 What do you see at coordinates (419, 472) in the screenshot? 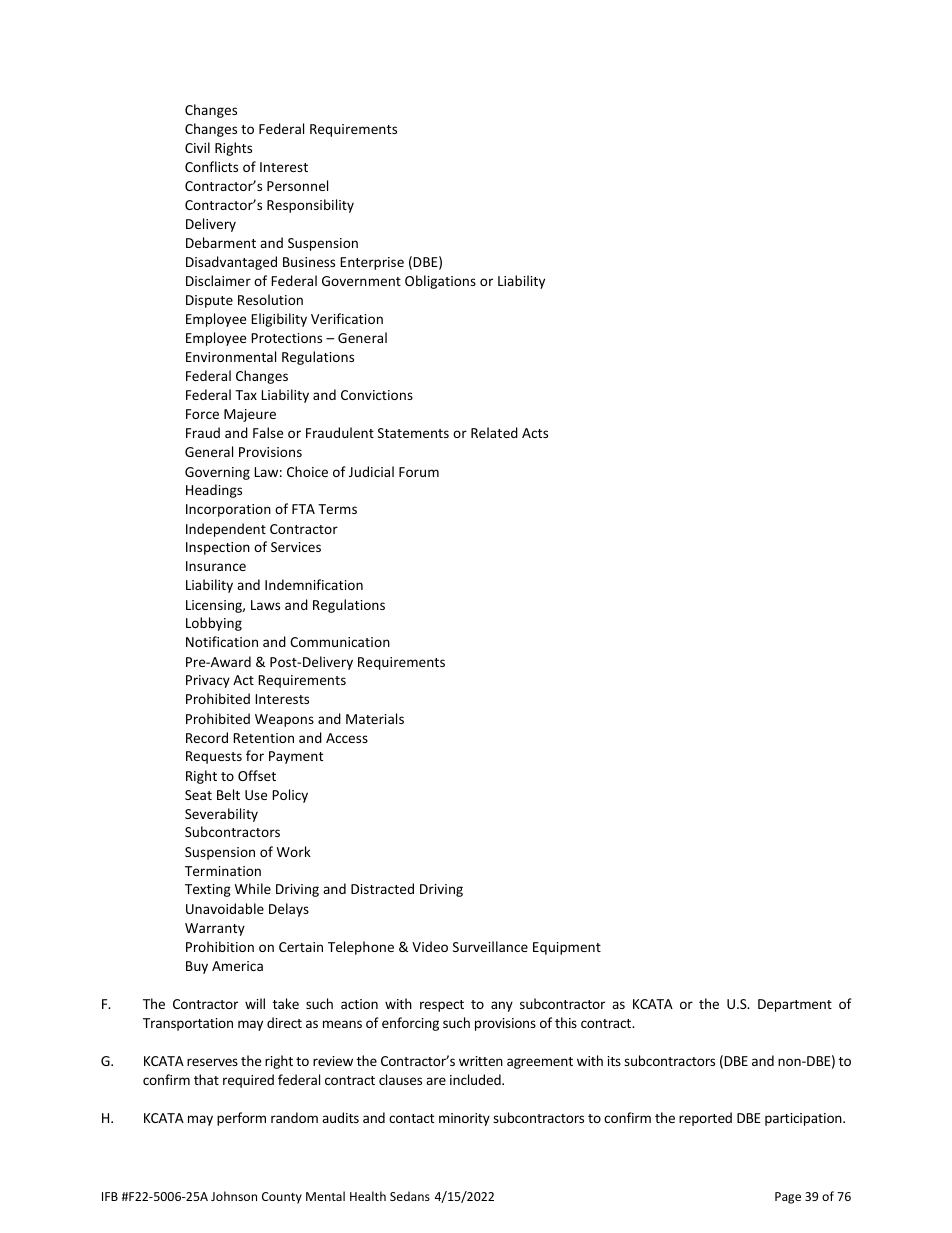
I see `Forum` at bounding box center [419, 472].
